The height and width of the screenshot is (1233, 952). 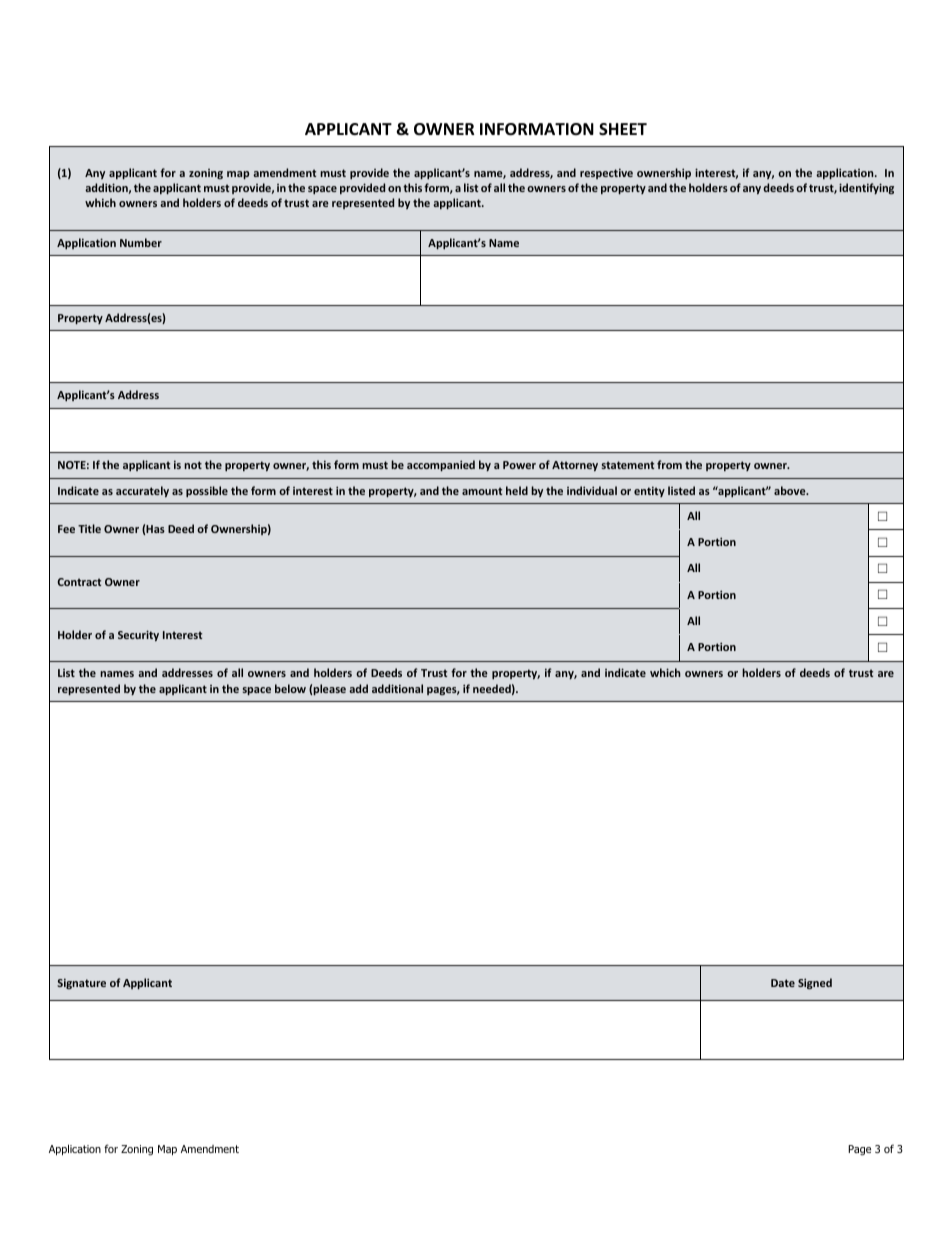 What do you see at coordinates (606, 173) in the screenshot?
I see `respective` at bounding box center [606, 173].
